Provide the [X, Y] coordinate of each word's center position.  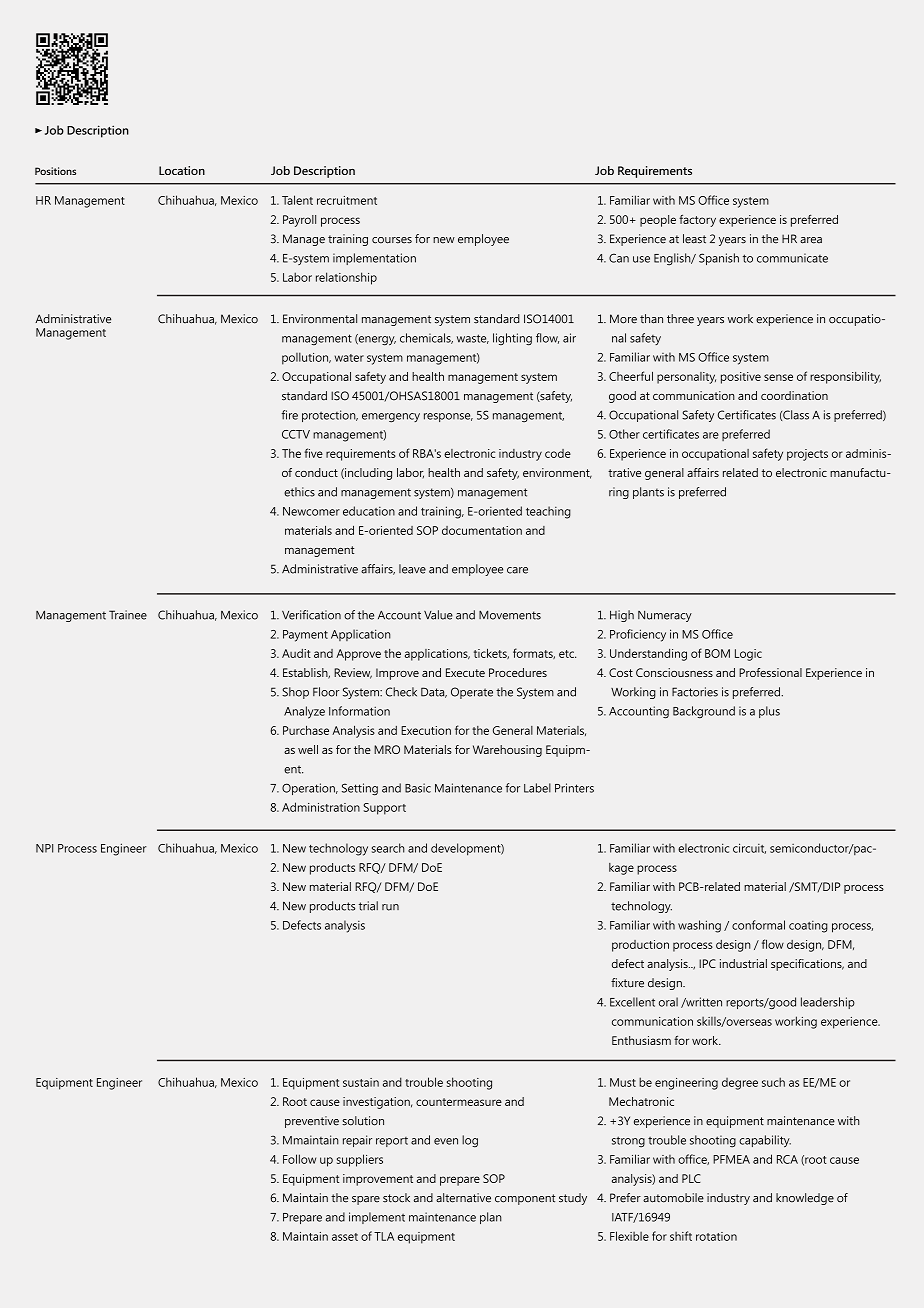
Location [182, 170]
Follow [299, 1159]
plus [769, 712]
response [448, 417]
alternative [463, 1198]
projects [807, 455]
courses [392, 240]
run [390, 907]
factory [697, 220]
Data [434, 692]
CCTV [296, 434]
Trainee [128, 615]
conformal [758, 925]
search [388, 848]
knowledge [805, 1199]
